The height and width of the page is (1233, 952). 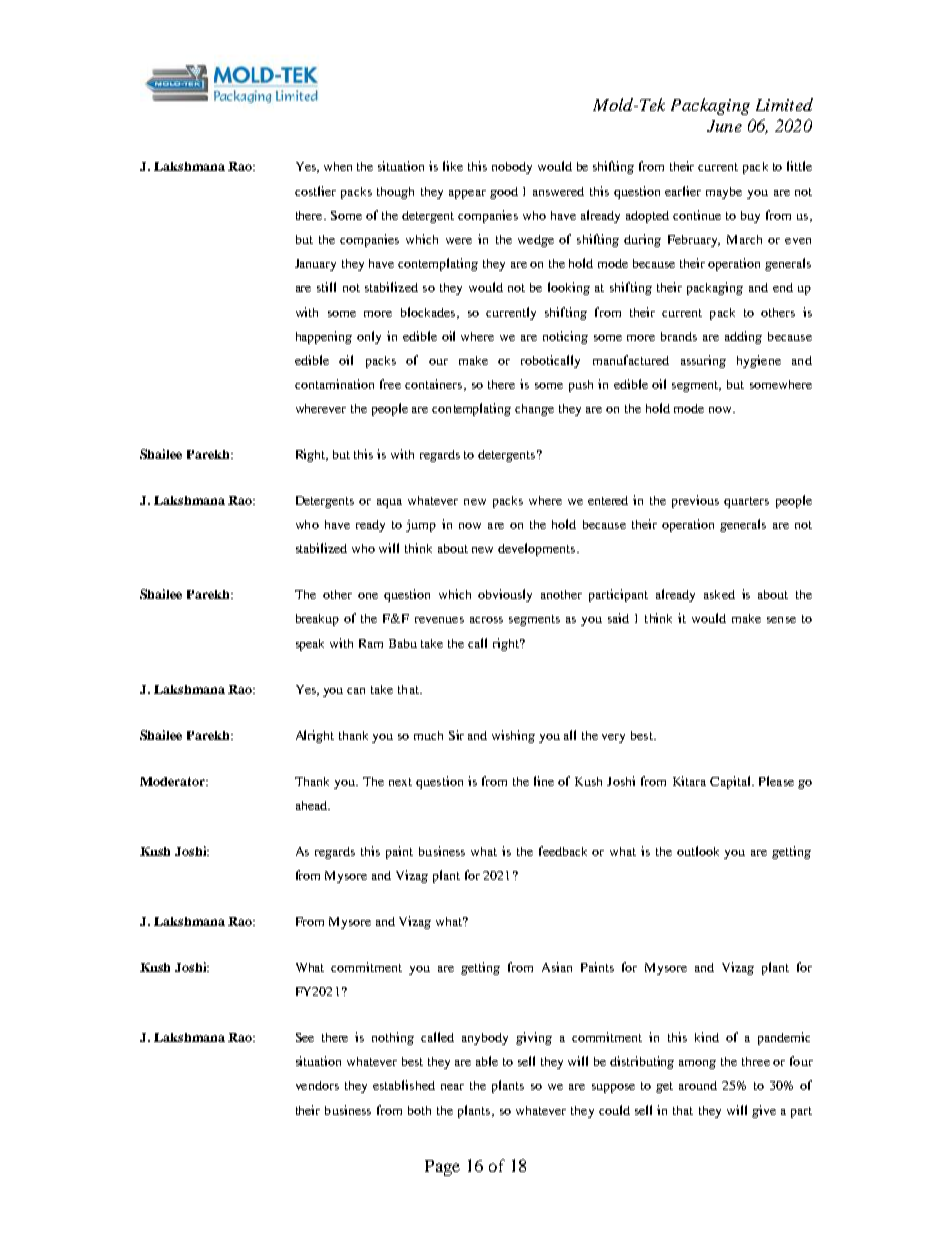 I want to click on both, so click(x=419, y=1110).
